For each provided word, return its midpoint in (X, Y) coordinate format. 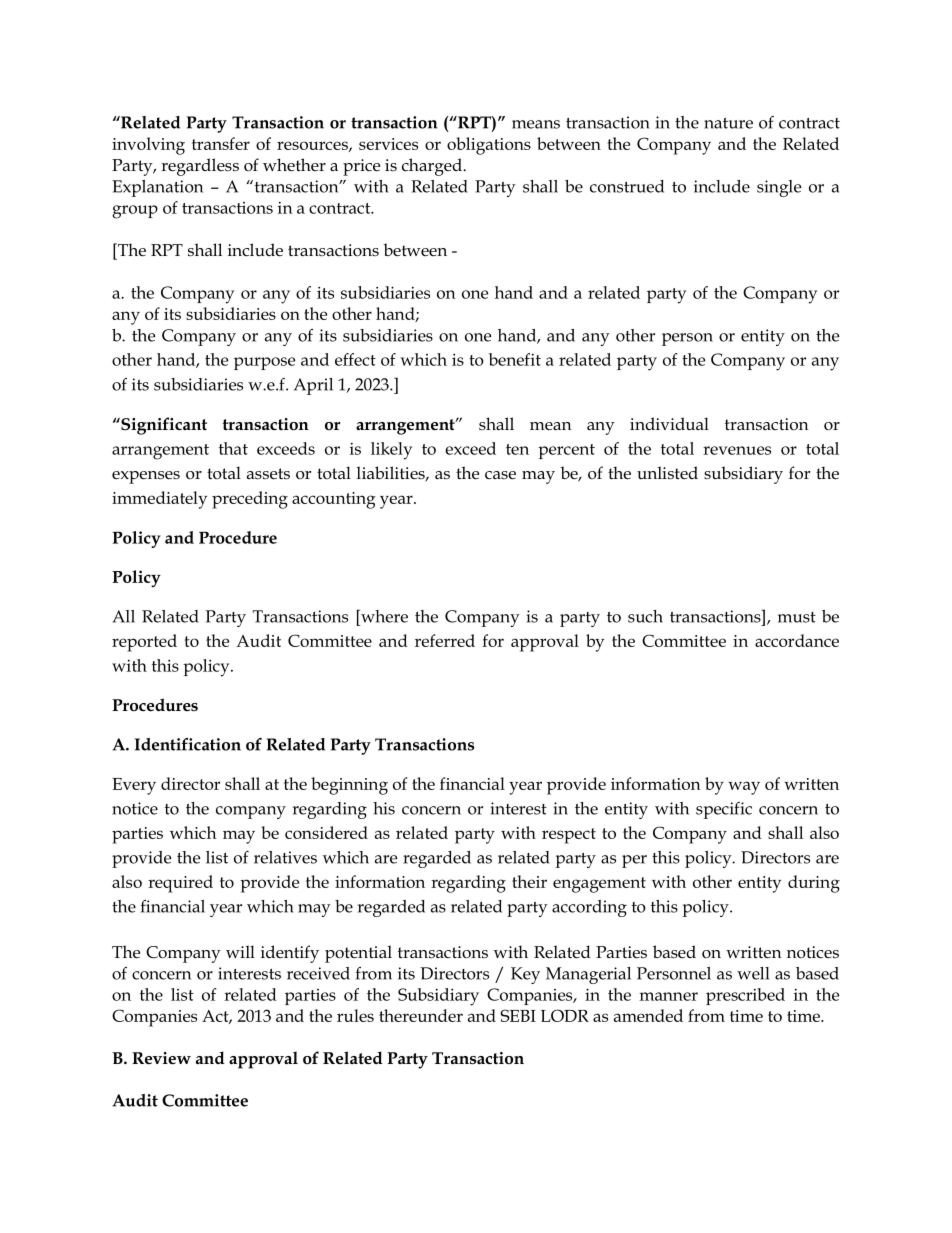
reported (144, 643)
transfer (221, 143)
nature (728, 123)
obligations (489, 146)
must (797, 617)
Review (161, 1058)
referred (445, 640)
